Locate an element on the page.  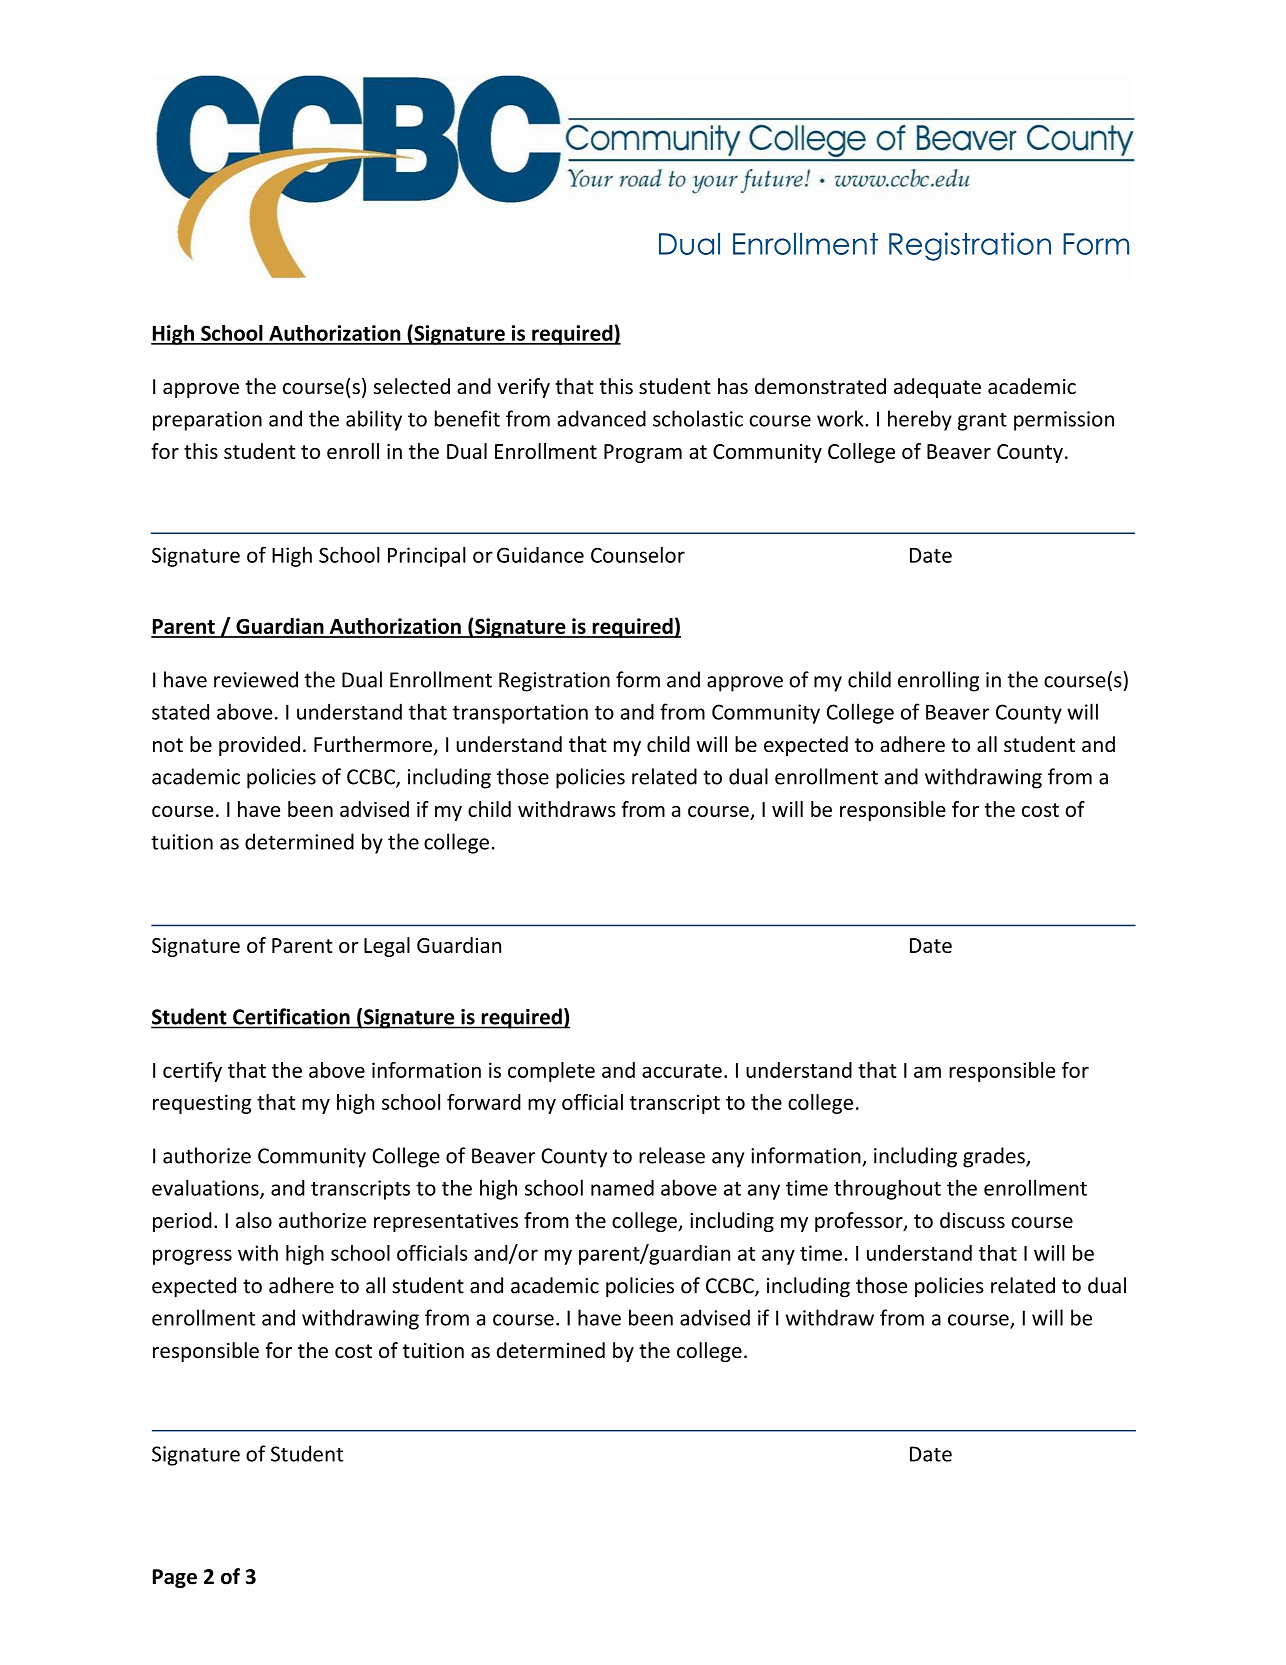
preparation is located at coordinates (207, 421).
